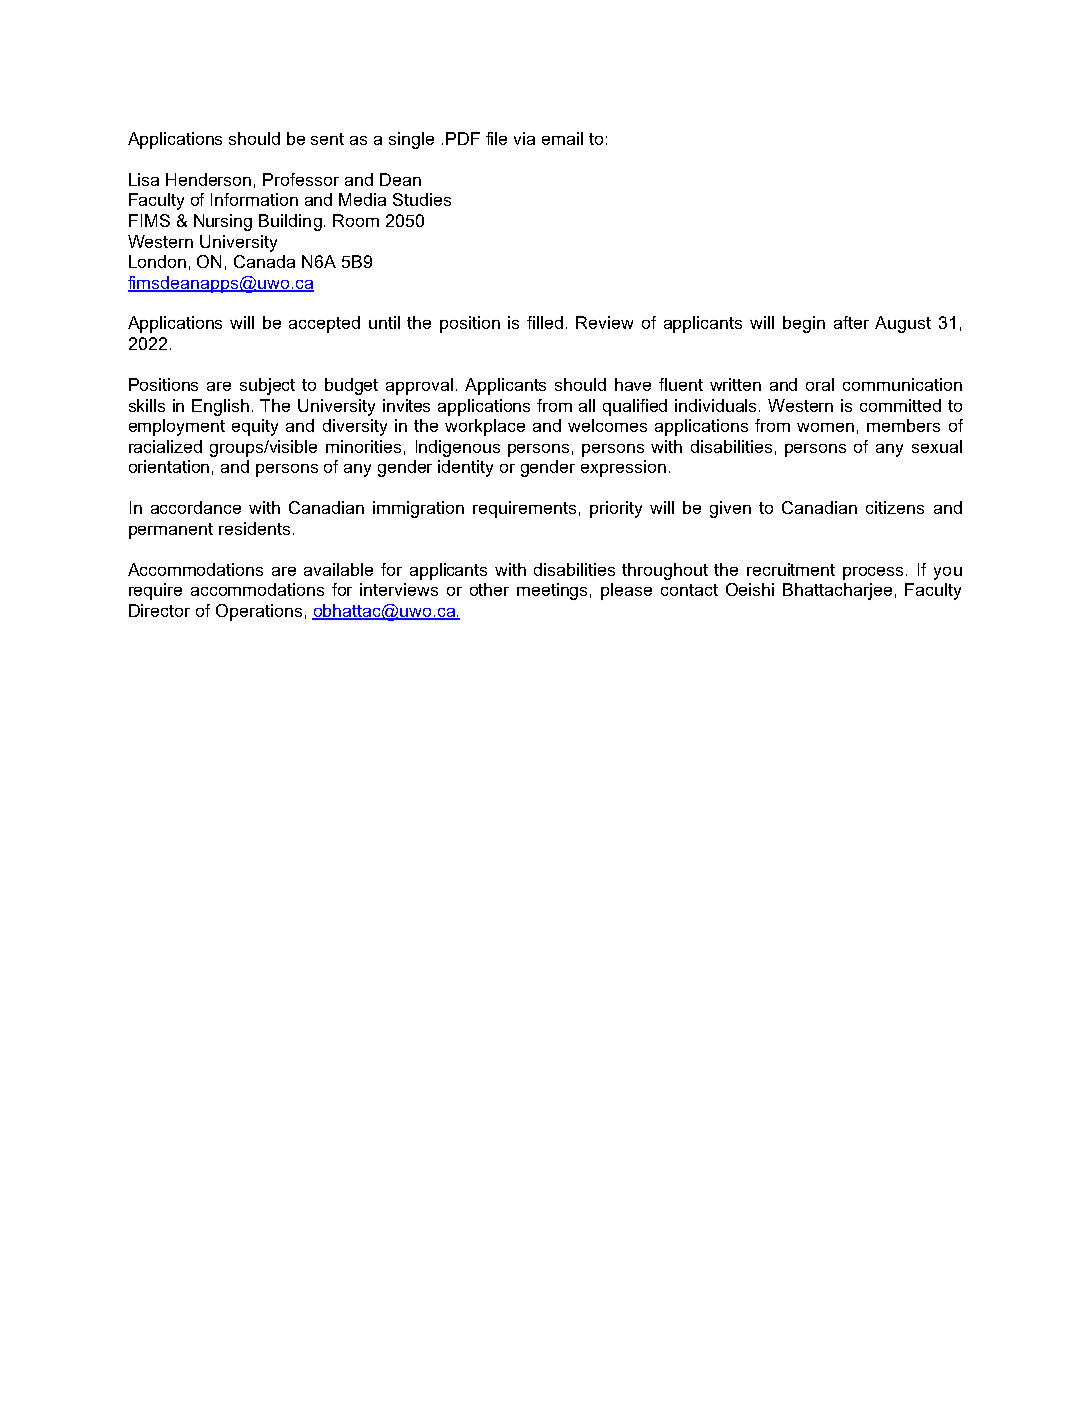 The width and height of the screenshot is (1091, 1412). I want to click on Operations, so click(259, 612).
